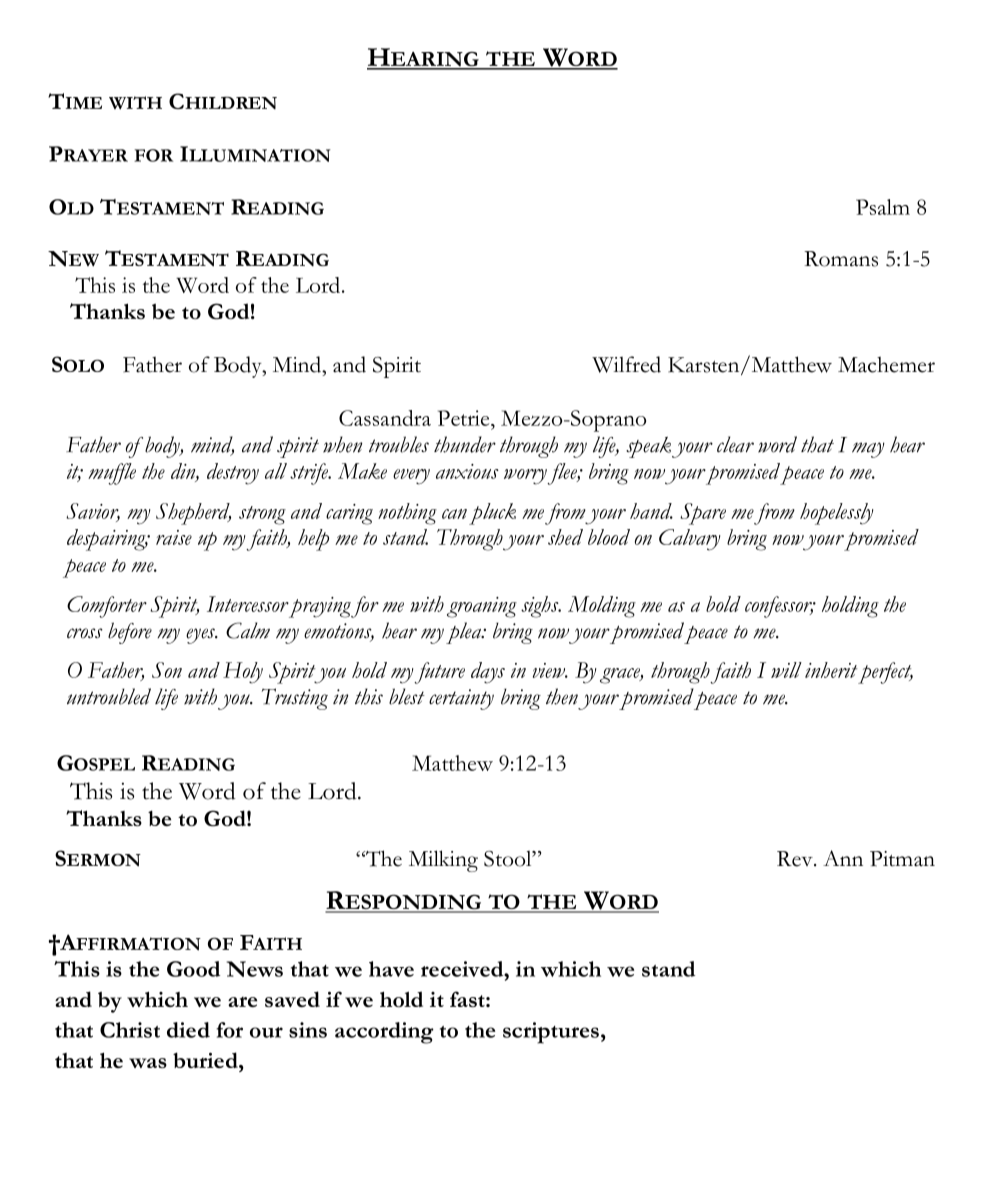  What do you see at coordinates (780, 607) in the image?
I see `confessor` at bounding box center [780, 607].
